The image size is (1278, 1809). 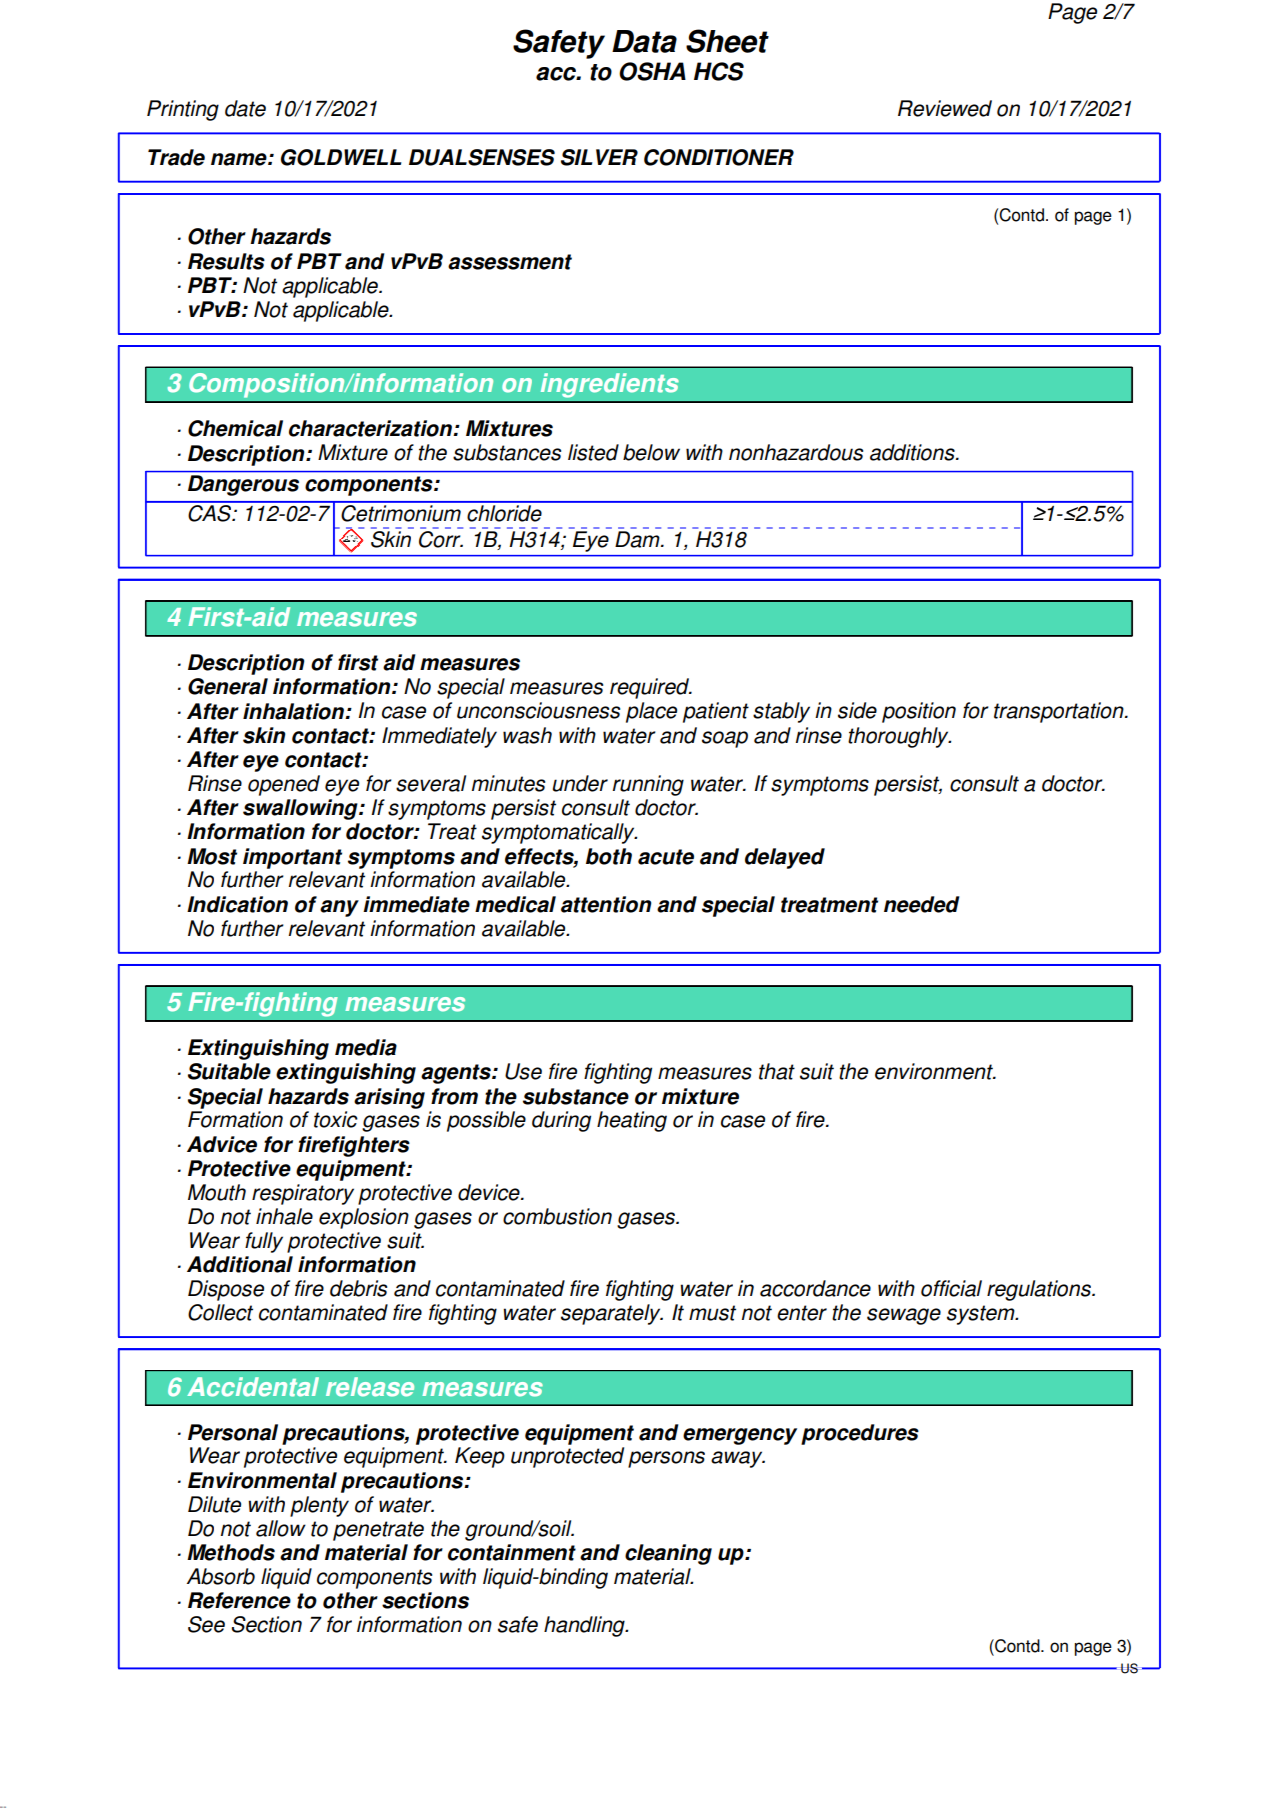 I want to click on Reference, so click(x=239, y=1600).
